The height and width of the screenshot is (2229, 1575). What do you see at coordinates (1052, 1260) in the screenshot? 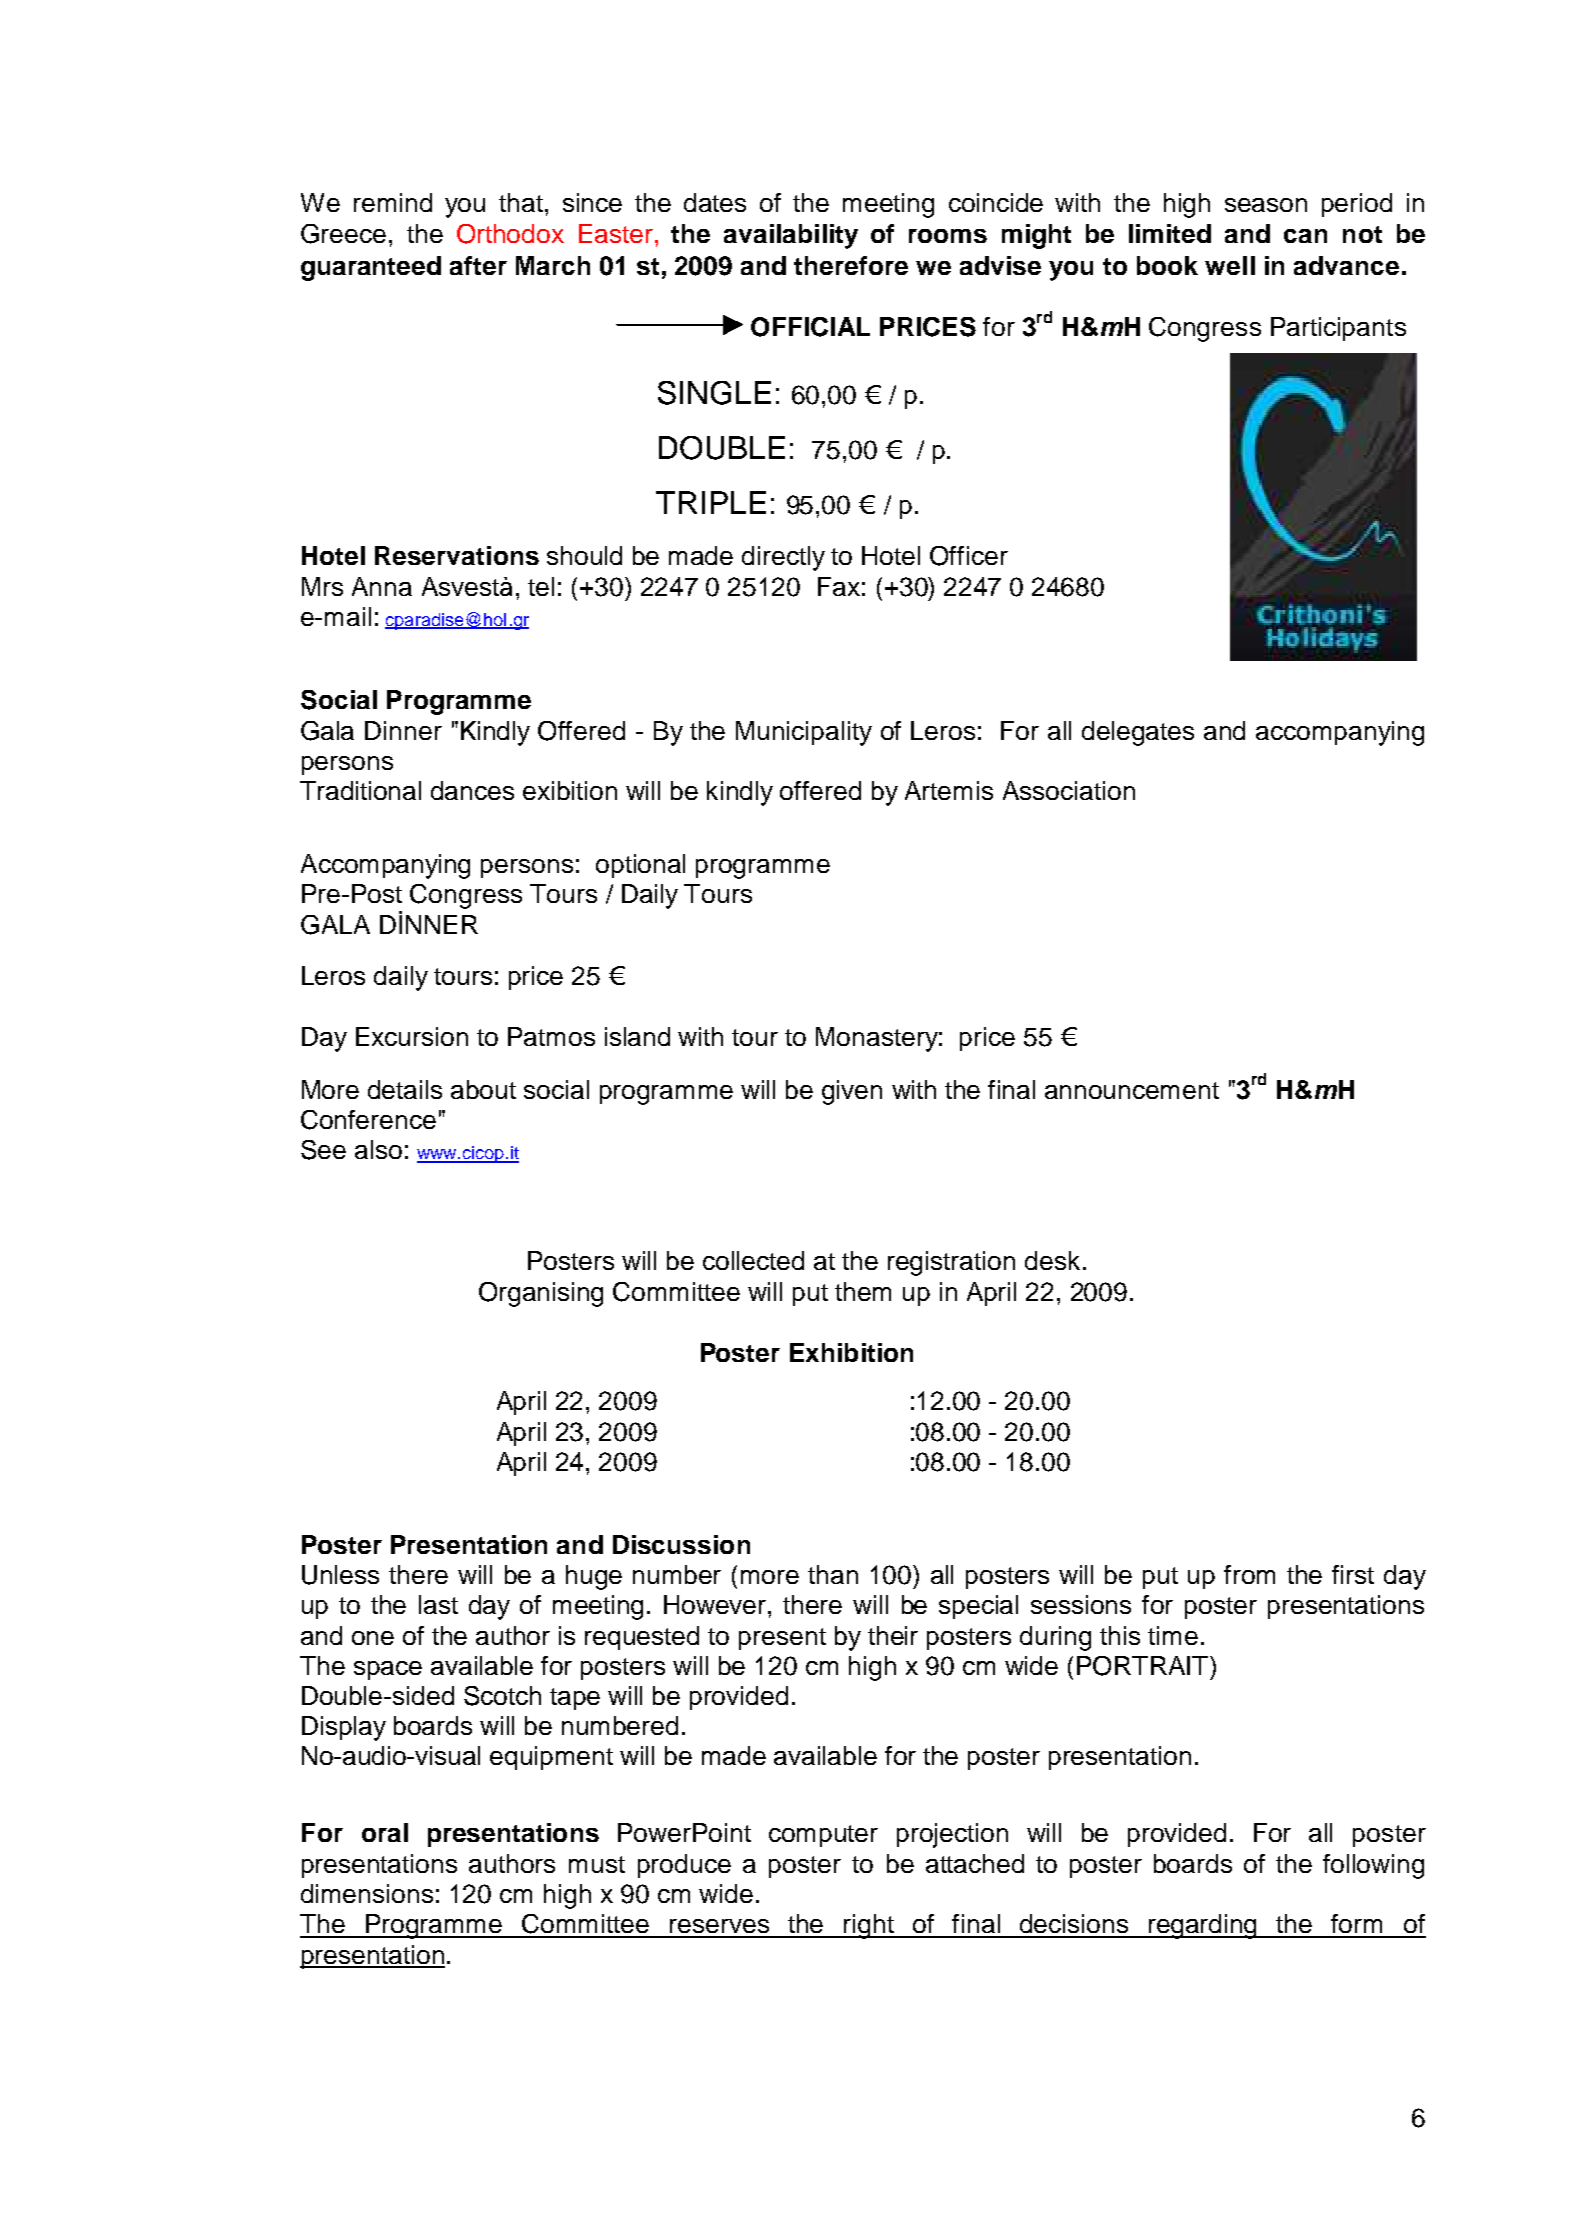
I see `desk` at bounding box center [1052, 1260].
